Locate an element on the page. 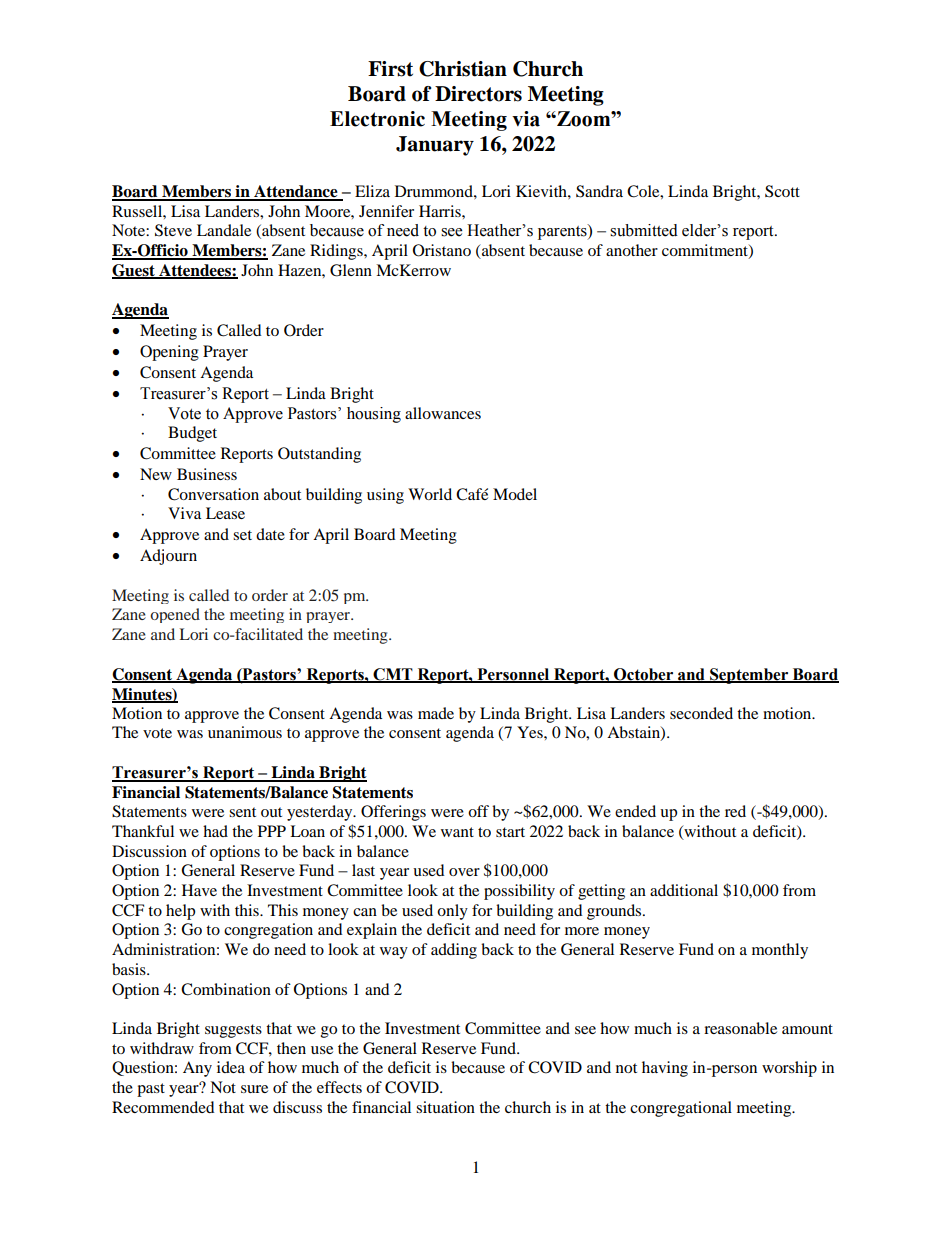 This document has height=1233, width=952. situation is located at coordinates (445, 1107).
